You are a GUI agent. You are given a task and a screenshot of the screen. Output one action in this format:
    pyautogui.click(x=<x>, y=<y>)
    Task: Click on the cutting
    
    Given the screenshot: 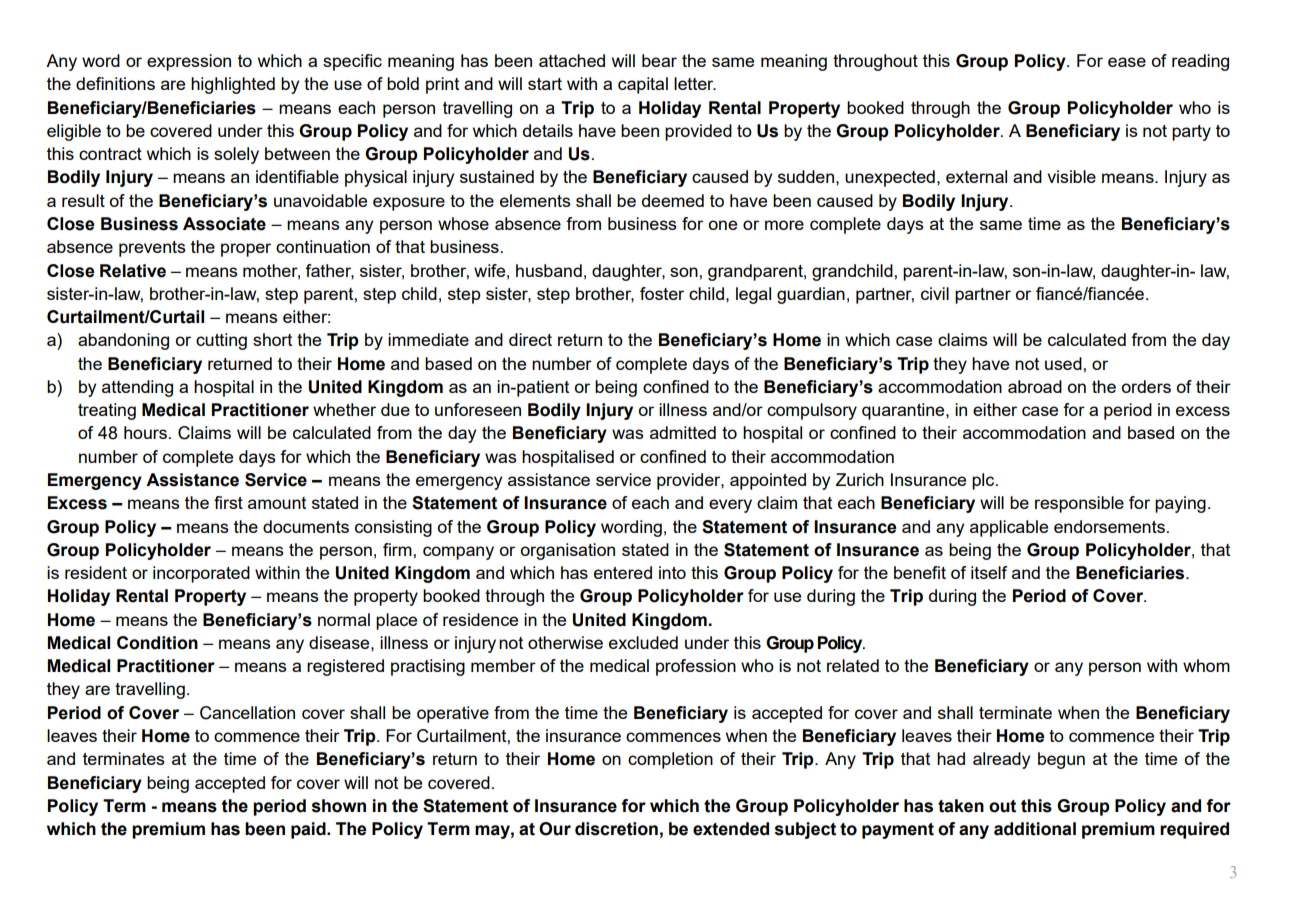 What is the action you would take?
    pyautogui.click(x=221, y=341)
